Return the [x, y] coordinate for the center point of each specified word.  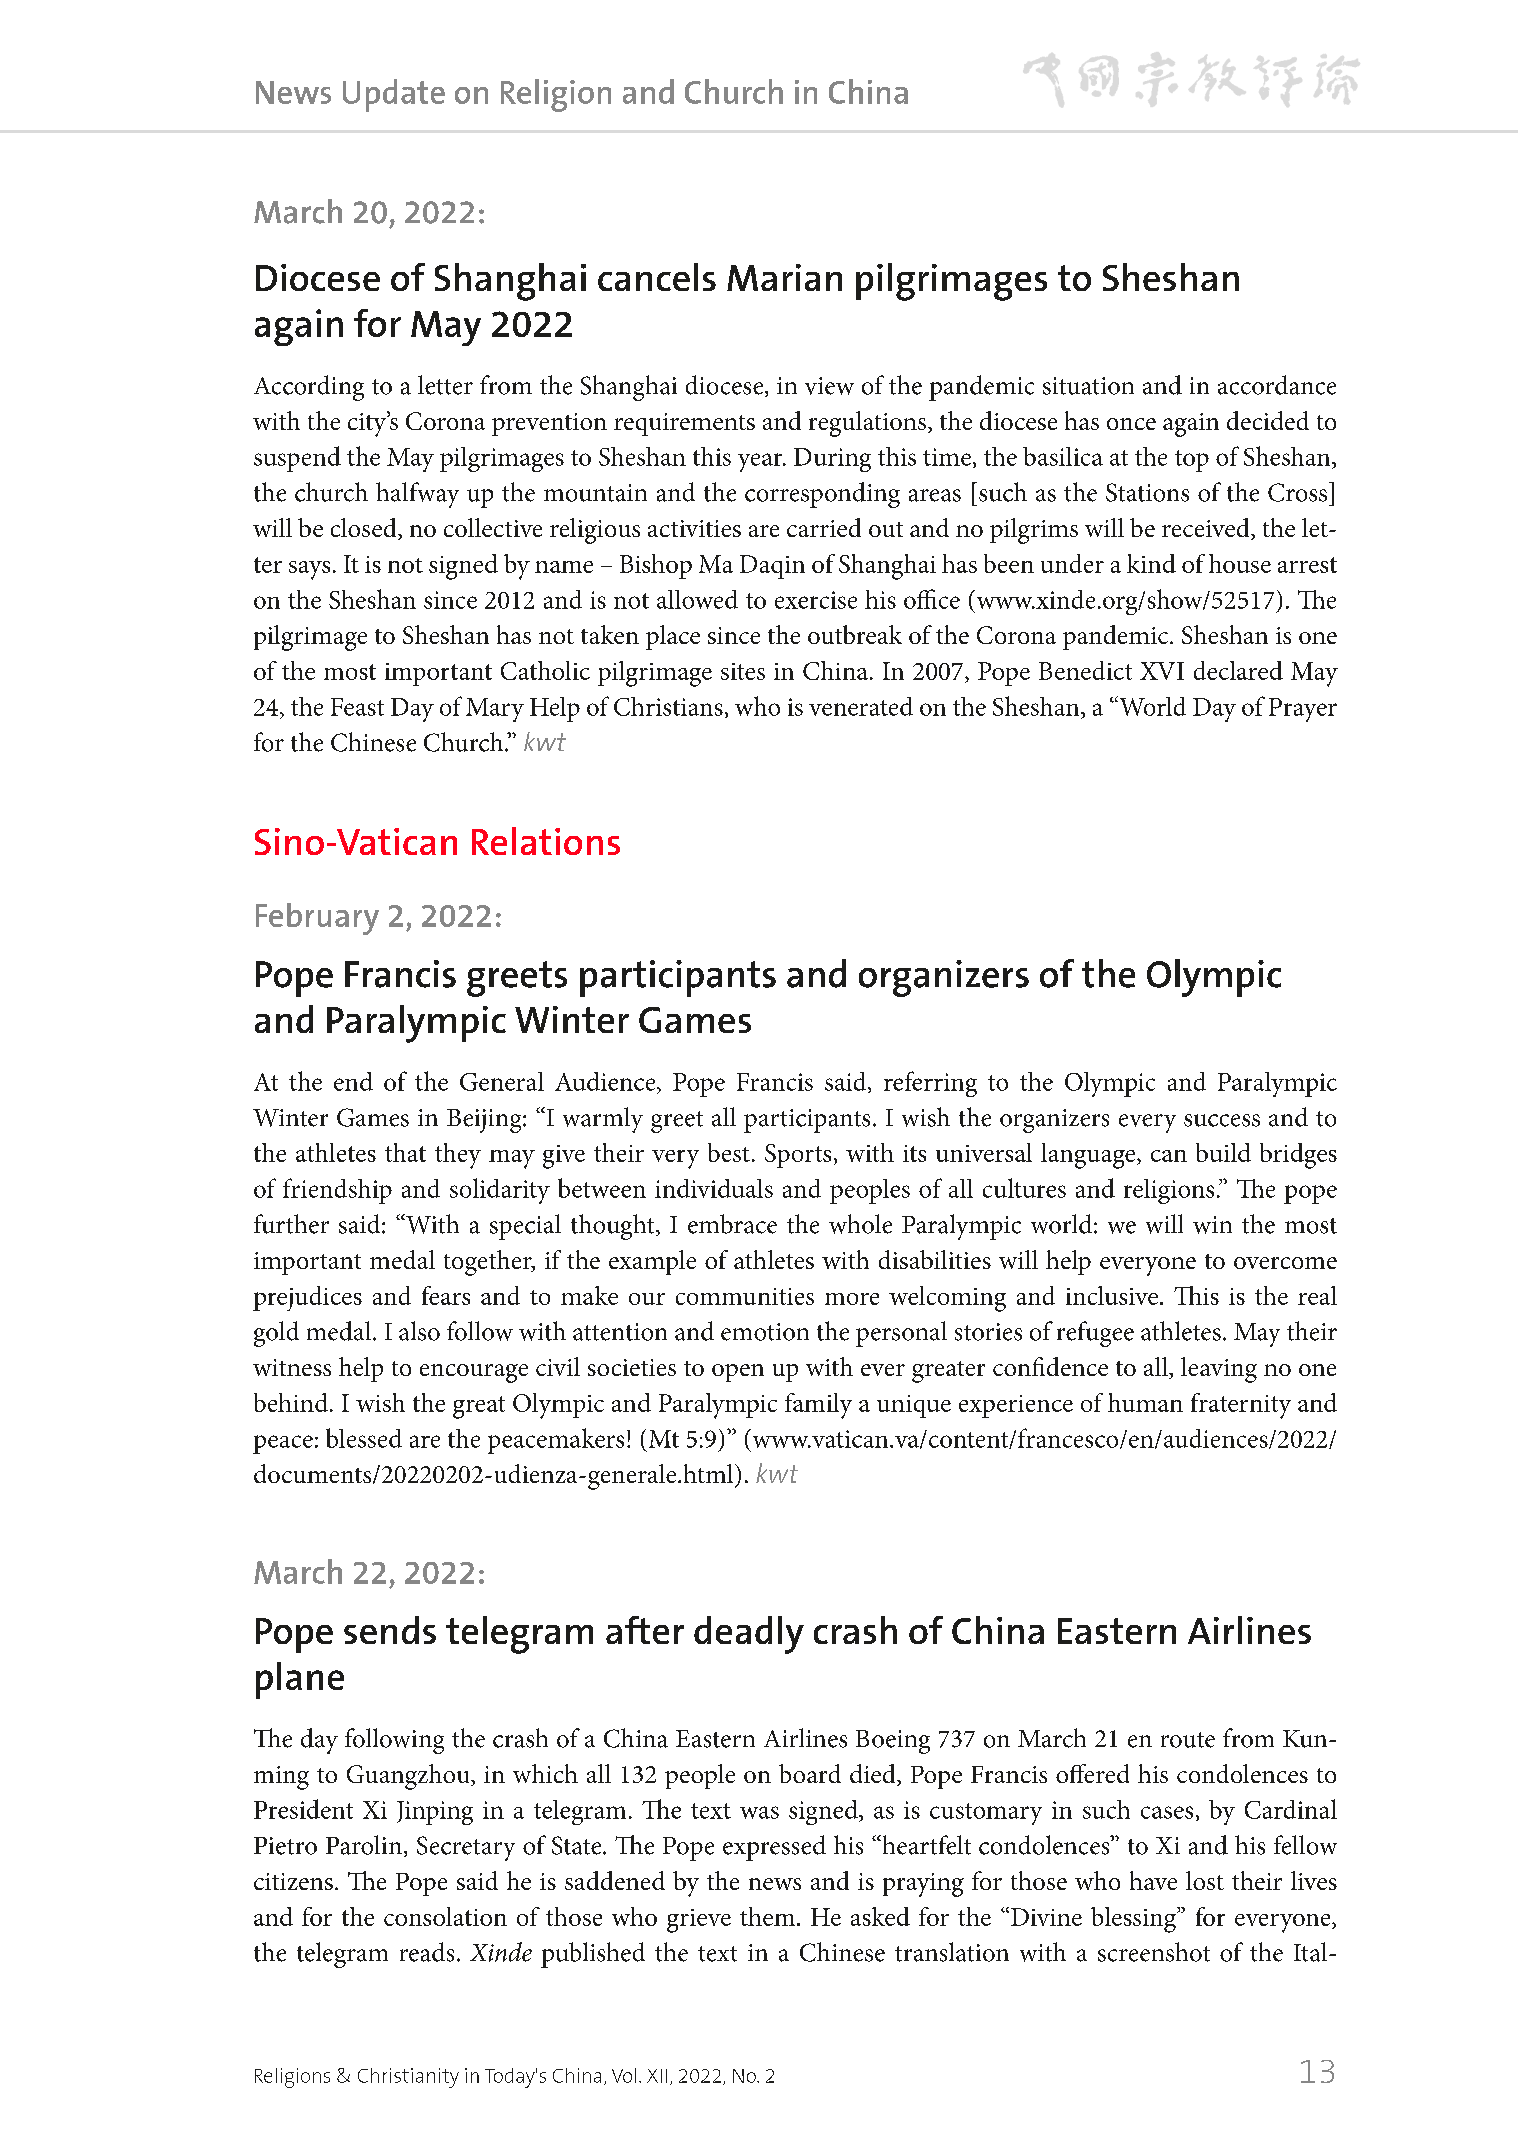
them [767, 1916]
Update [394, 95]
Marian [784, 277]
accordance [1277, 385]
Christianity [408, 2078]
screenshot [1154, 1952]
